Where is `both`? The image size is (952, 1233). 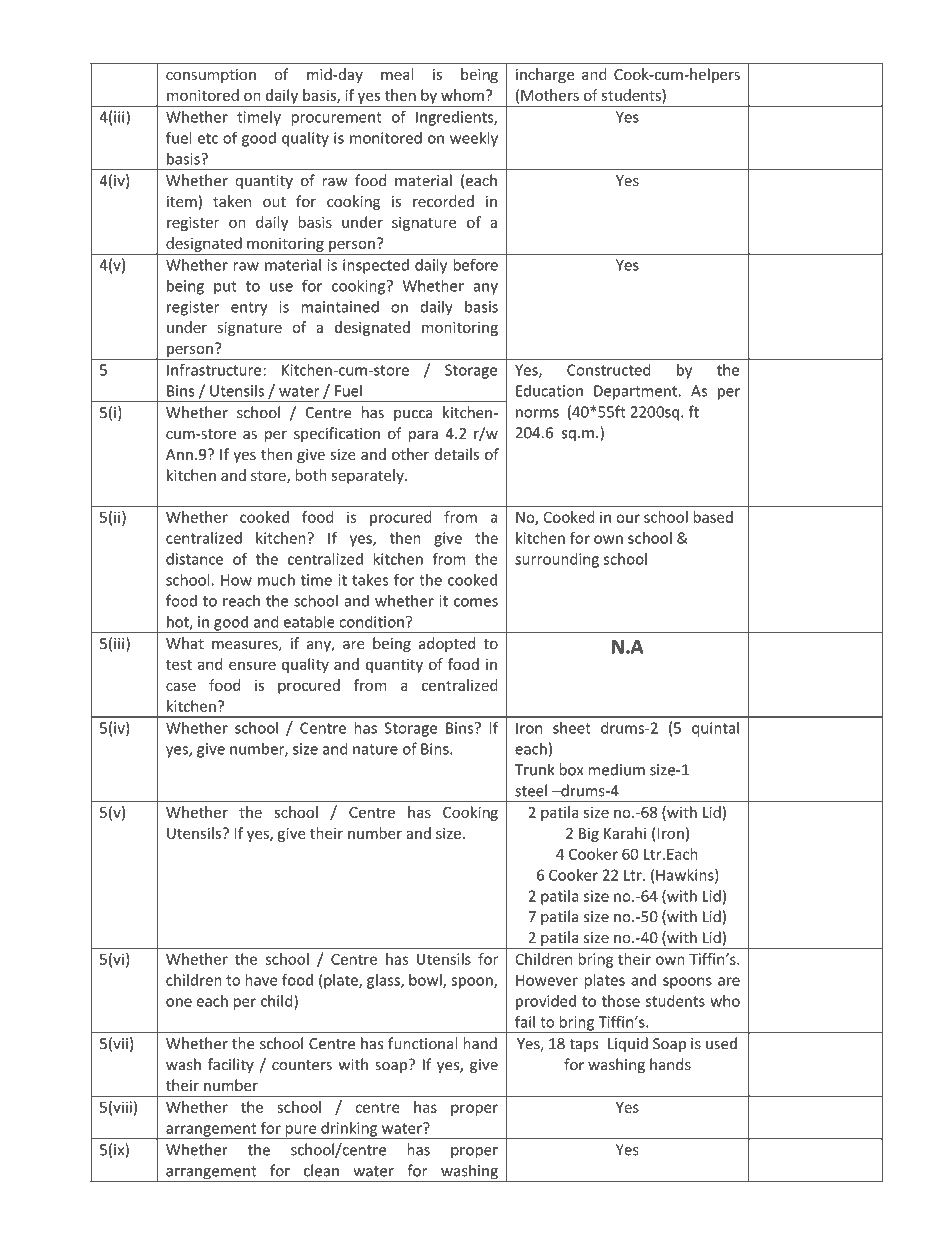 both is located at coordinates (311, 475).
